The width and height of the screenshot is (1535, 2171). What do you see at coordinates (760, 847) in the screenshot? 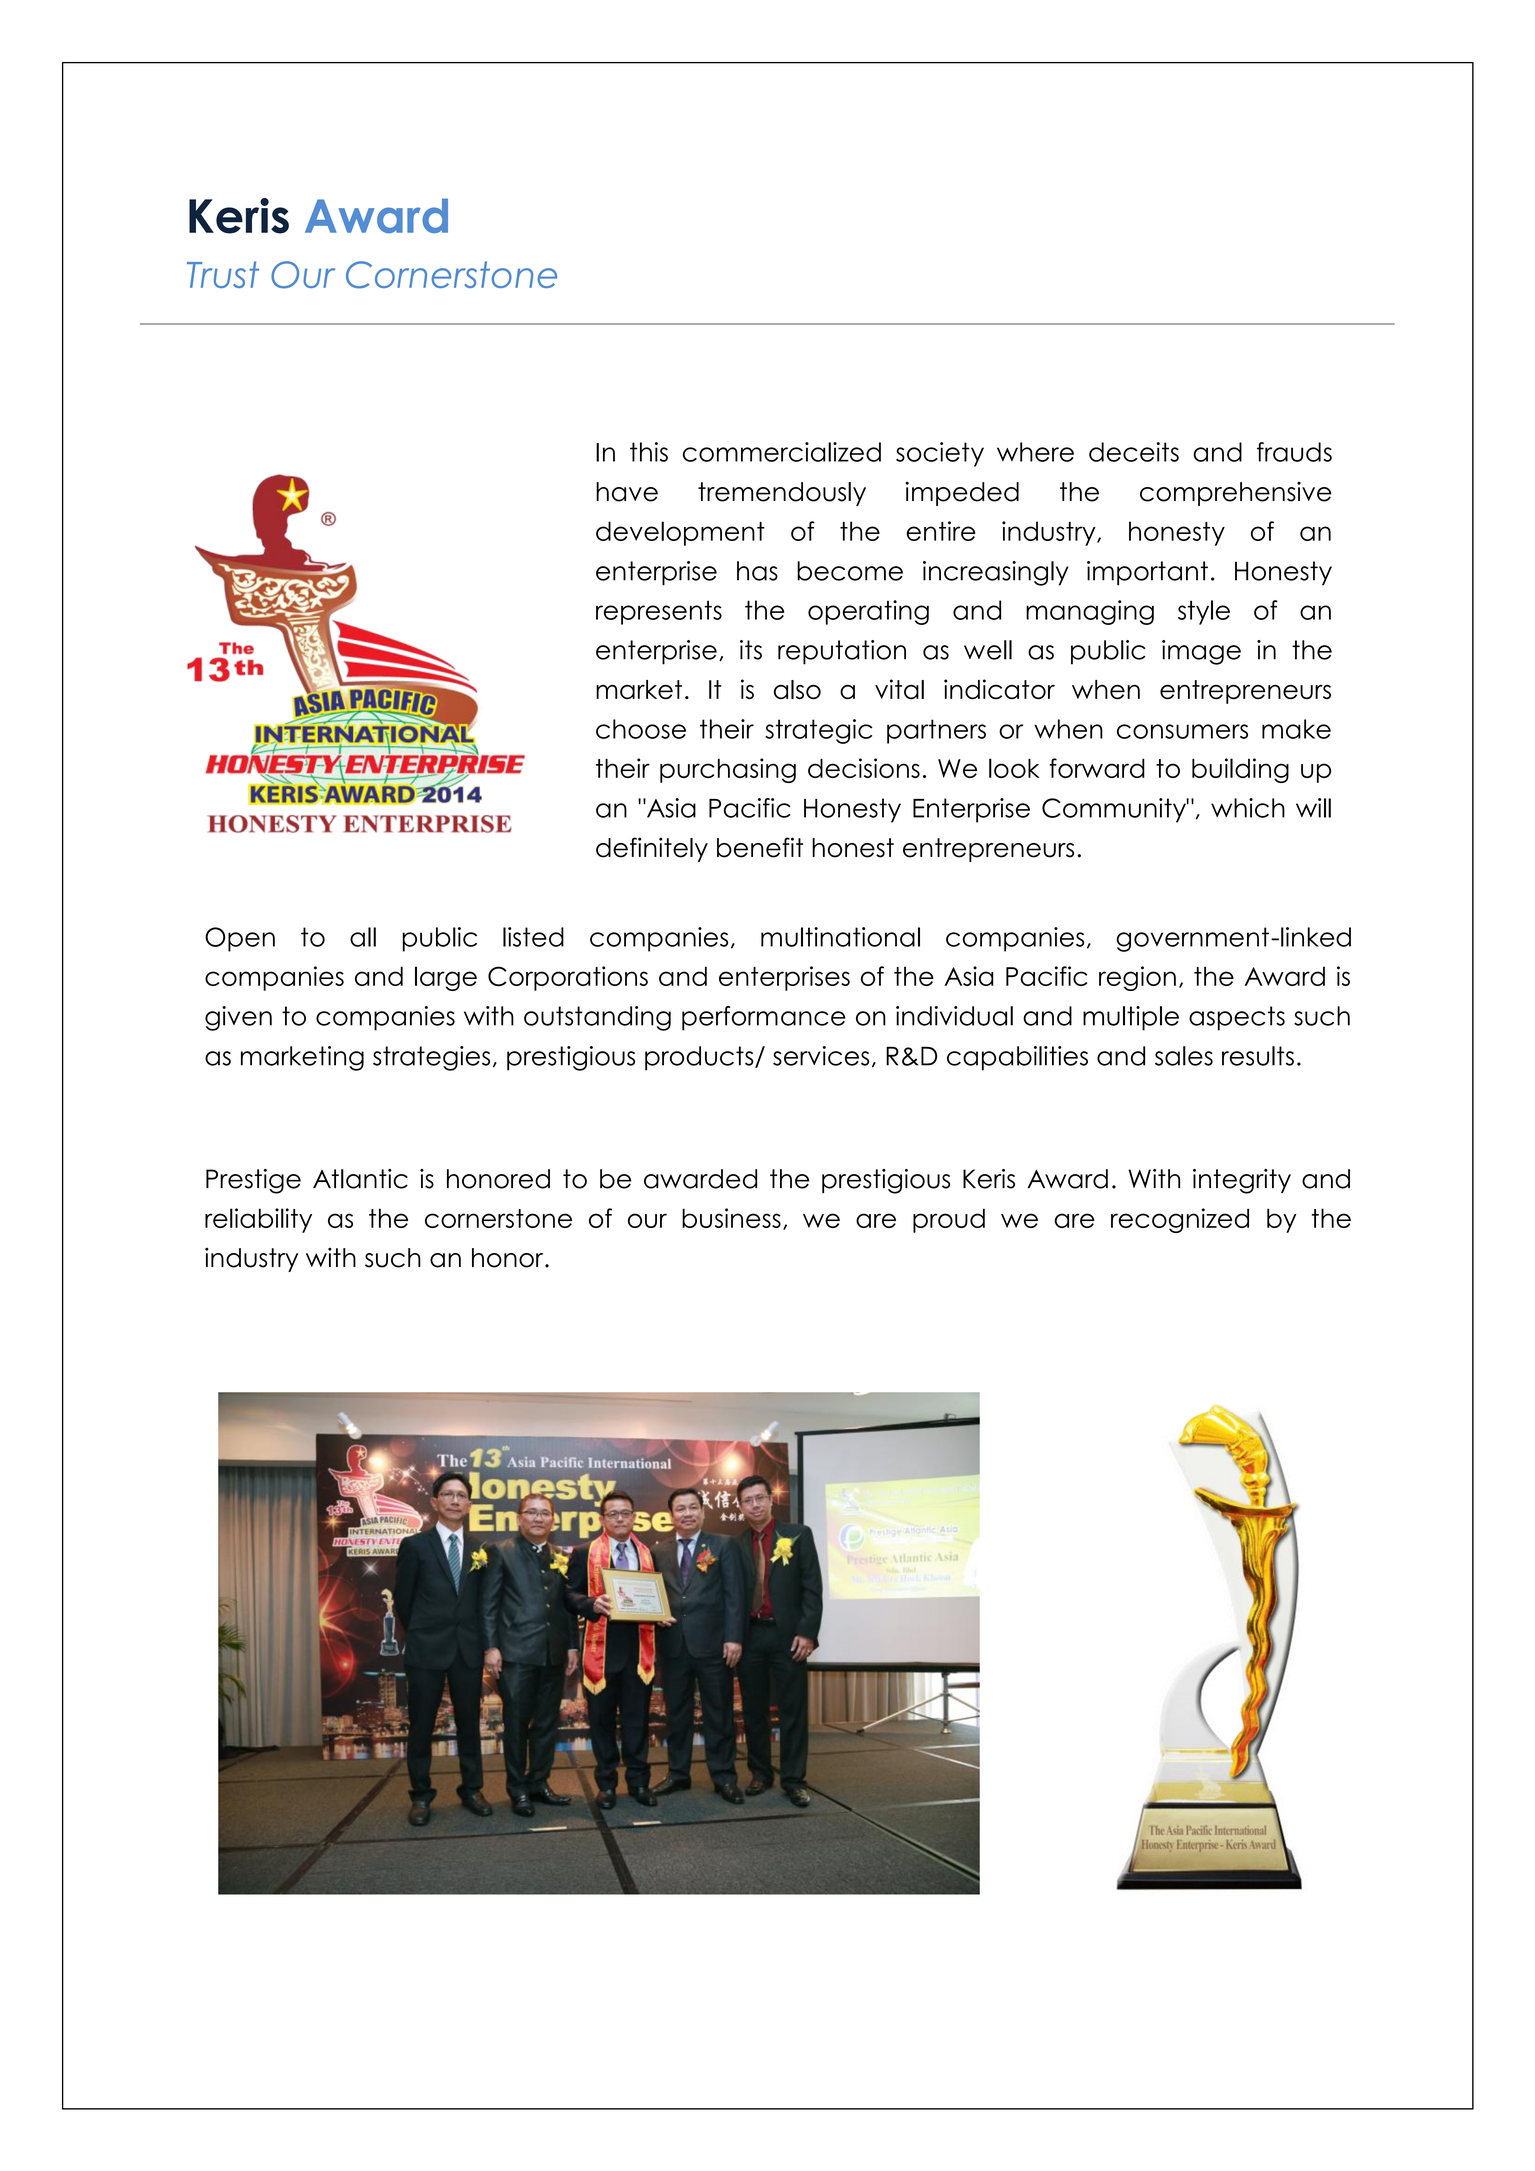
I see `benefit` at bounding box center [760, 847].
